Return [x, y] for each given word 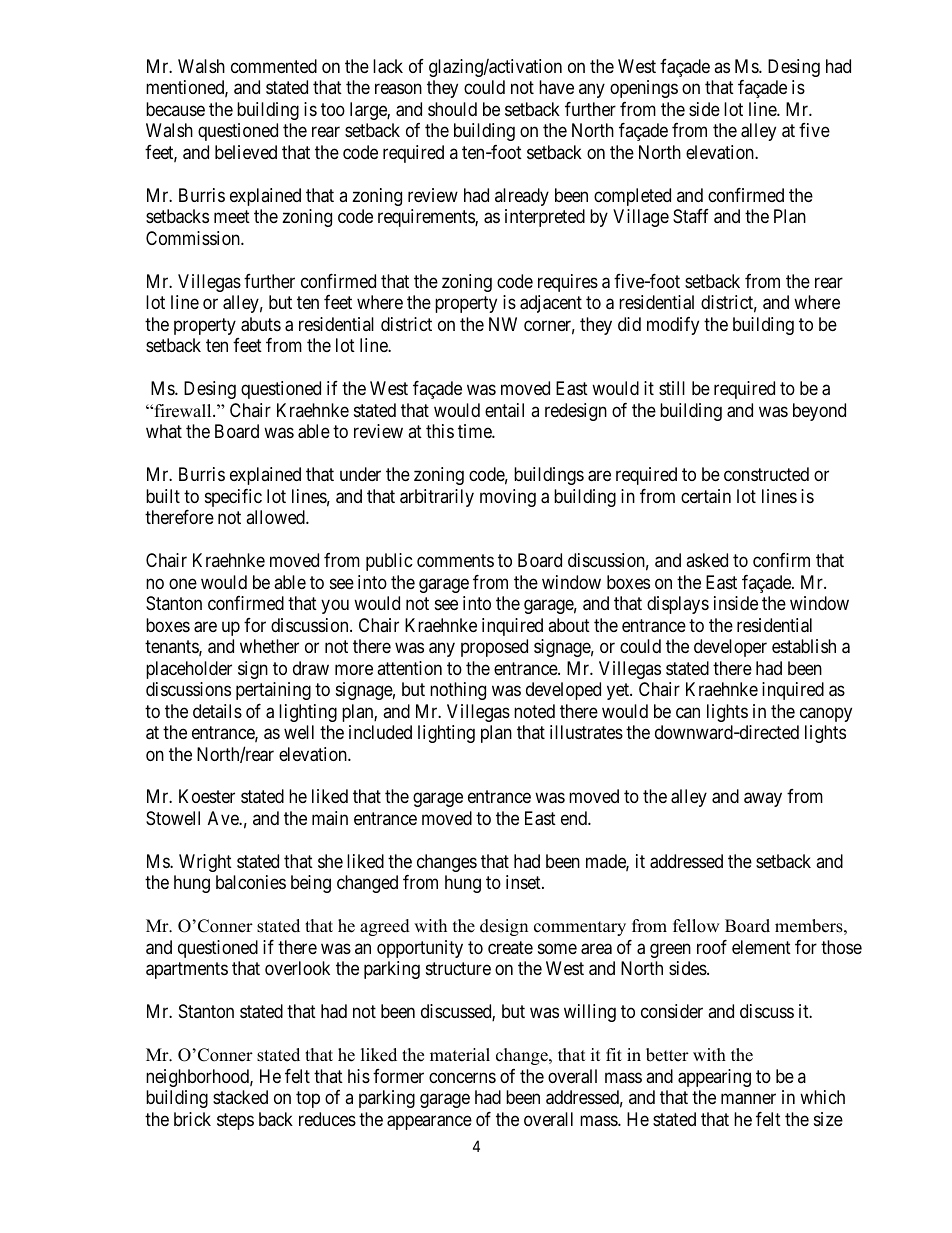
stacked [240, 1097]
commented [274, 66]
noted [534, 711]
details [217, 711]
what [164, 431]
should [452, 109]
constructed [766, 474]
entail [504, 410]
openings [644, 89]
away [763, 800]
